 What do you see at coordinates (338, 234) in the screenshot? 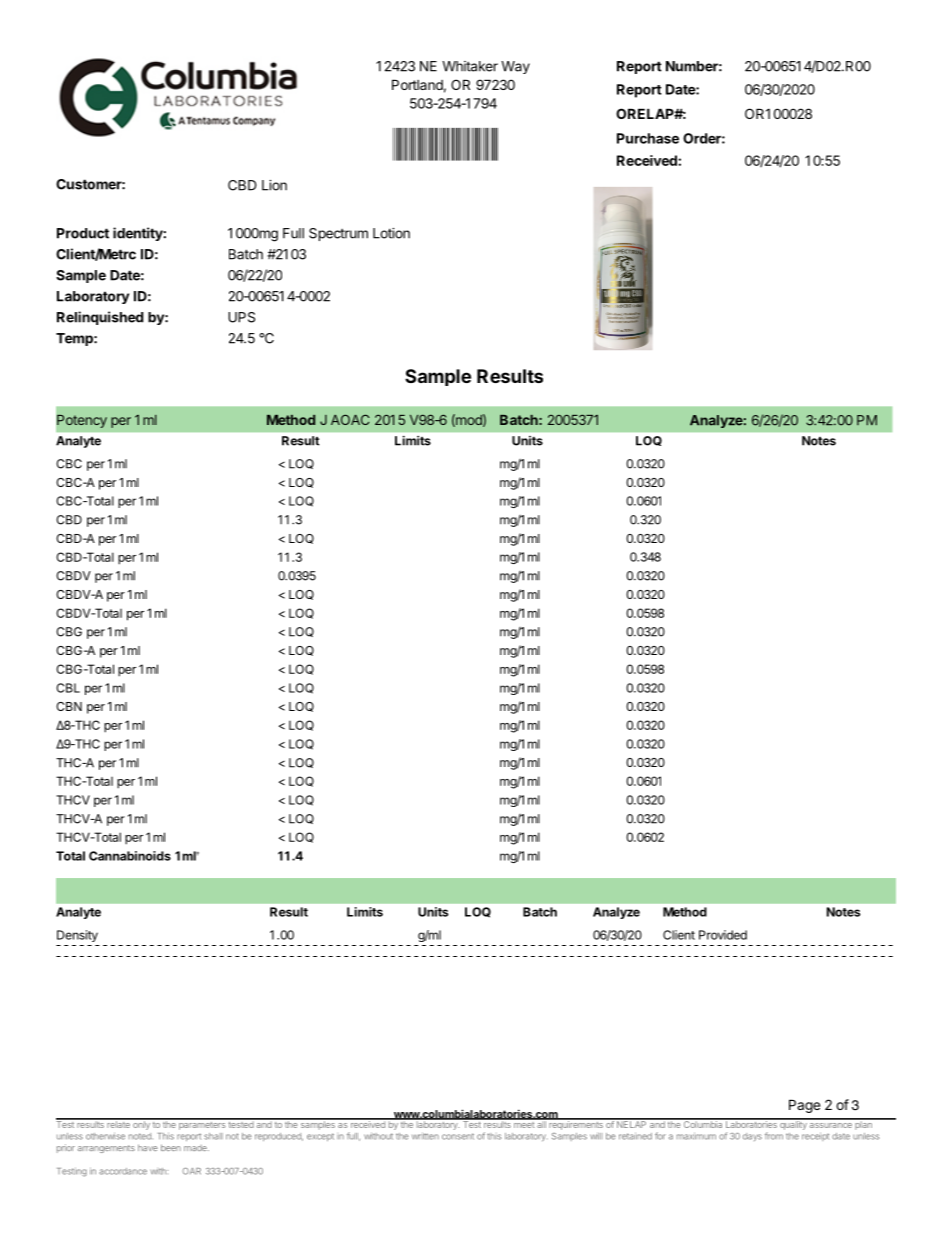
I see `Spectrum` at bounding box center [338, 234].
